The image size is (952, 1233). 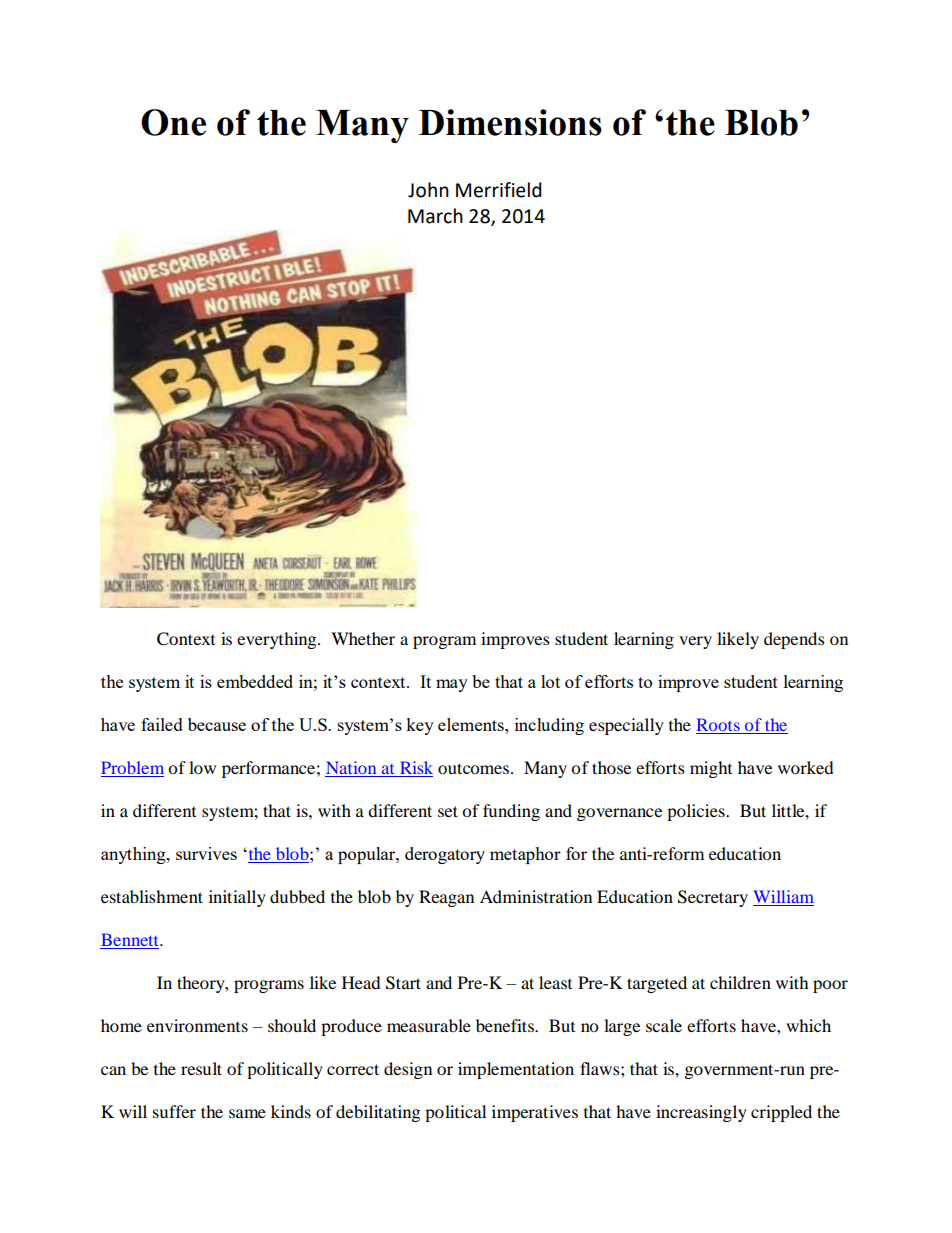 I want to click on One, so click(x=173, y=122).
